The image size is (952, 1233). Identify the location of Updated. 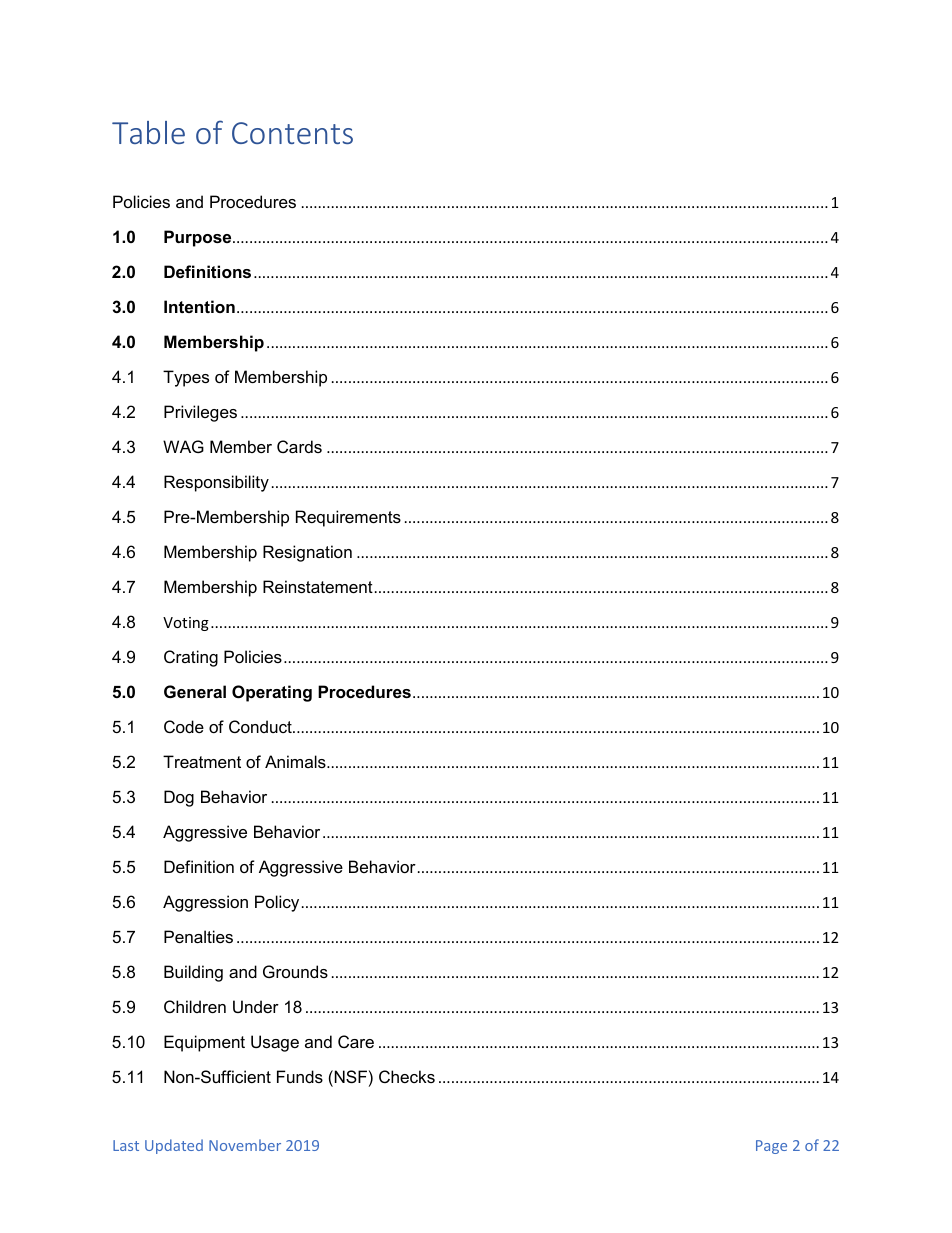
(174, 1146).
